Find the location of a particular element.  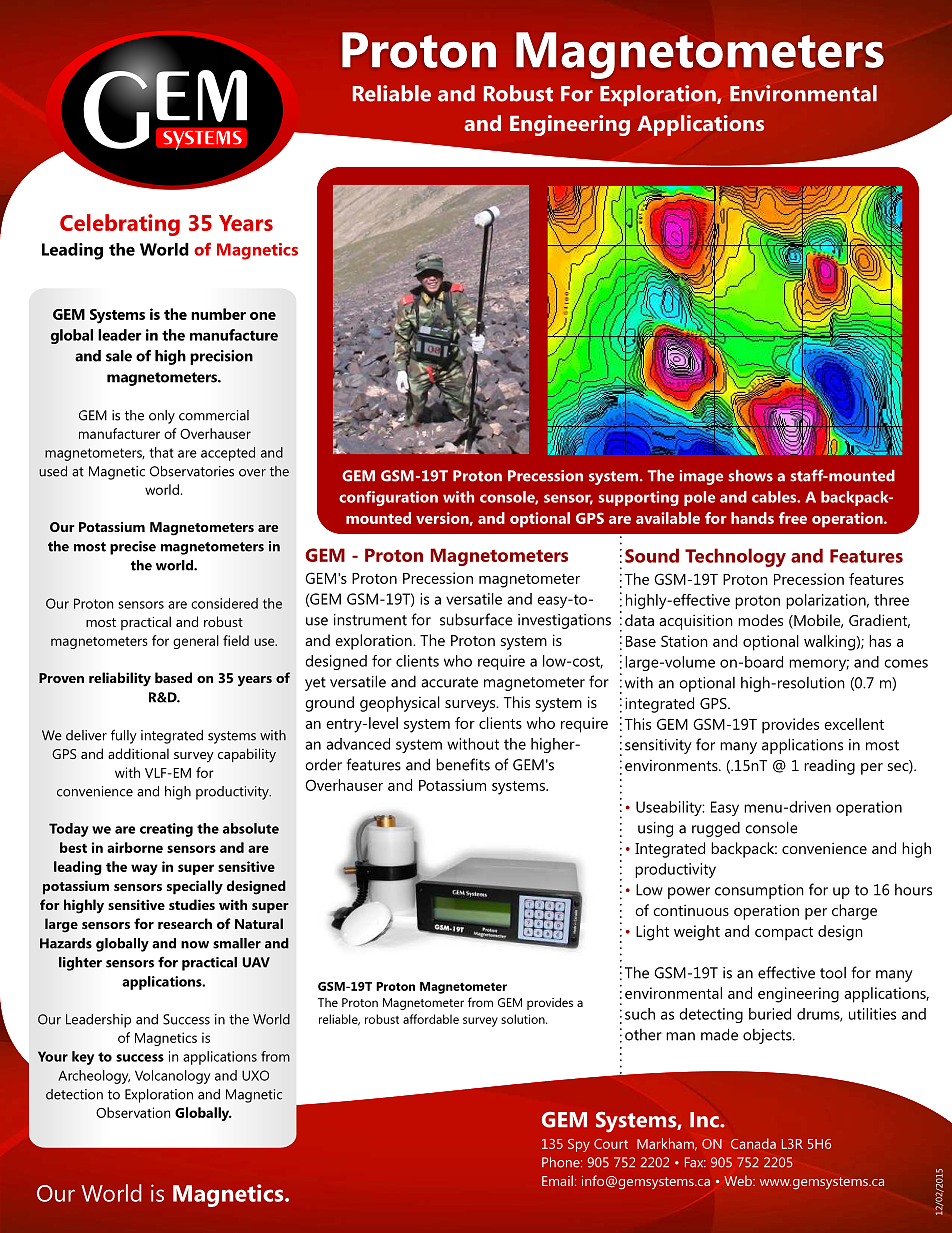

shows is located at coordinates (750, 475).
